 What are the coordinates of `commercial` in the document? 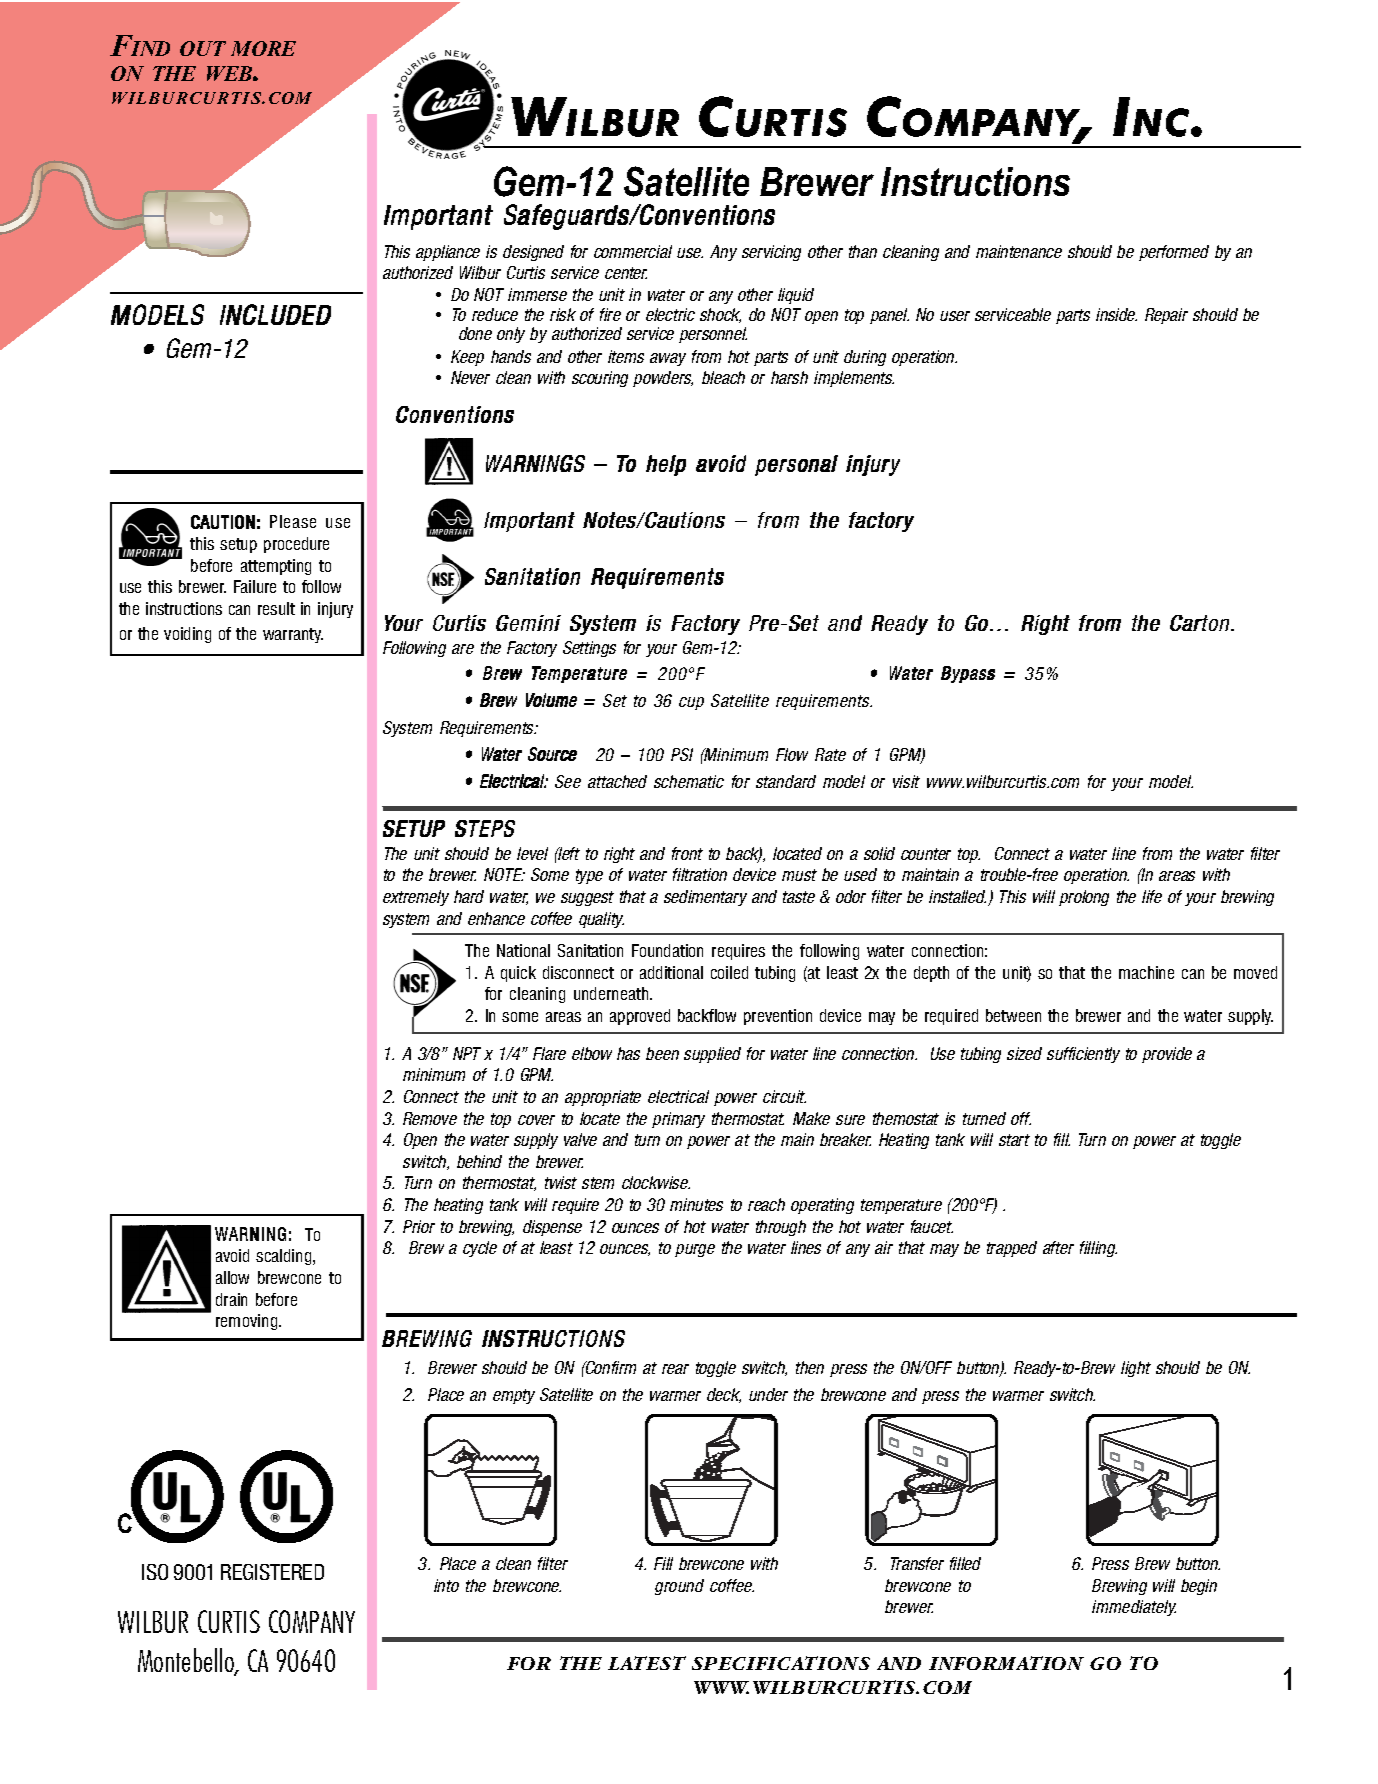 It's located at (633, 251).
